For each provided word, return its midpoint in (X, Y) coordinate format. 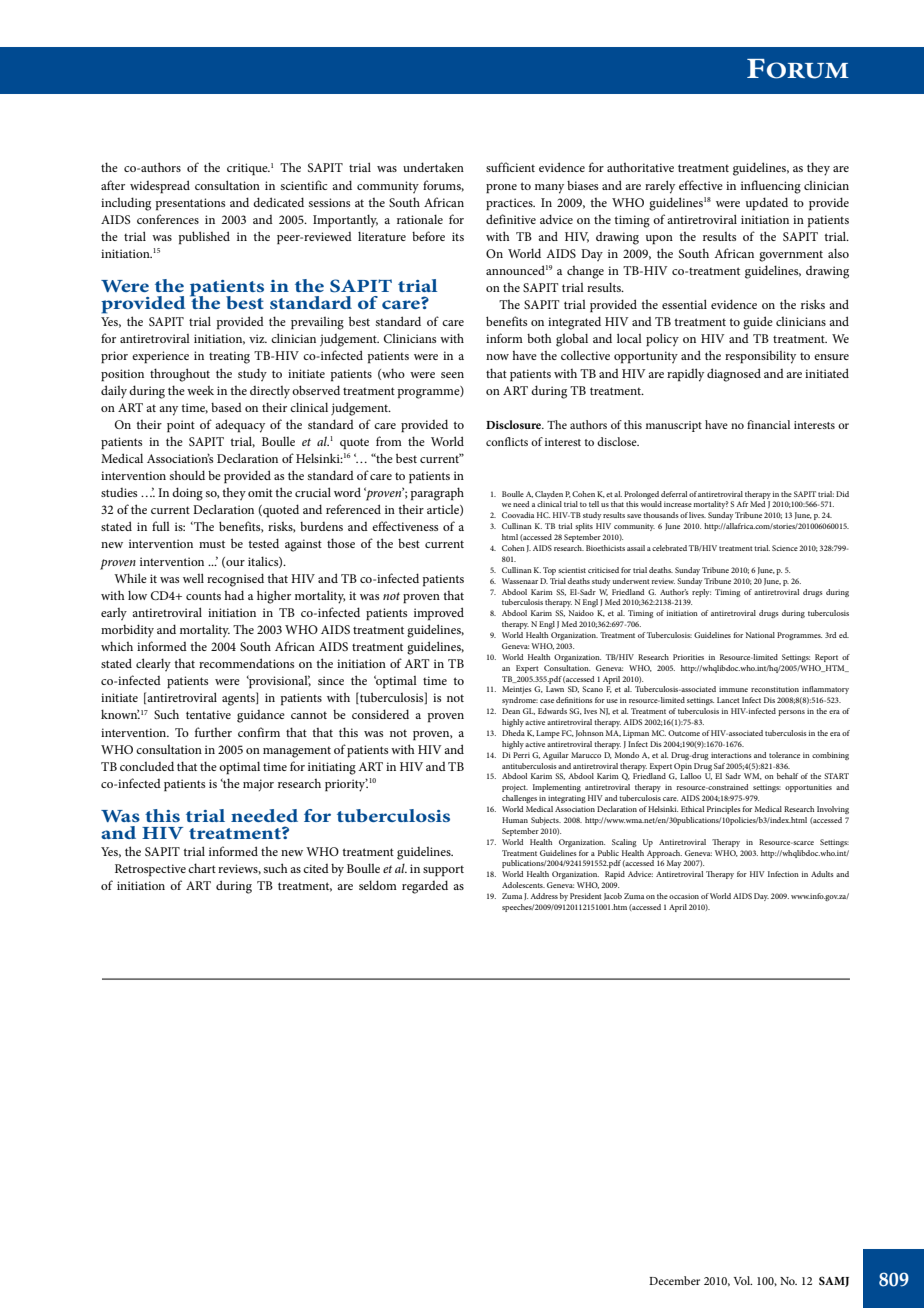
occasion (684, 896)
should (187, 475)
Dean (511, 711)
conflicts (507, 441)
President (586, 896)
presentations (190, 204)
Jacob (613, 896)
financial (768, 424)
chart (202, 868)
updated (767, 204)
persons (791, 713)
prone (501, 189)
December (674, 1280)
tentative (208, 714)
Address (544, 896)
